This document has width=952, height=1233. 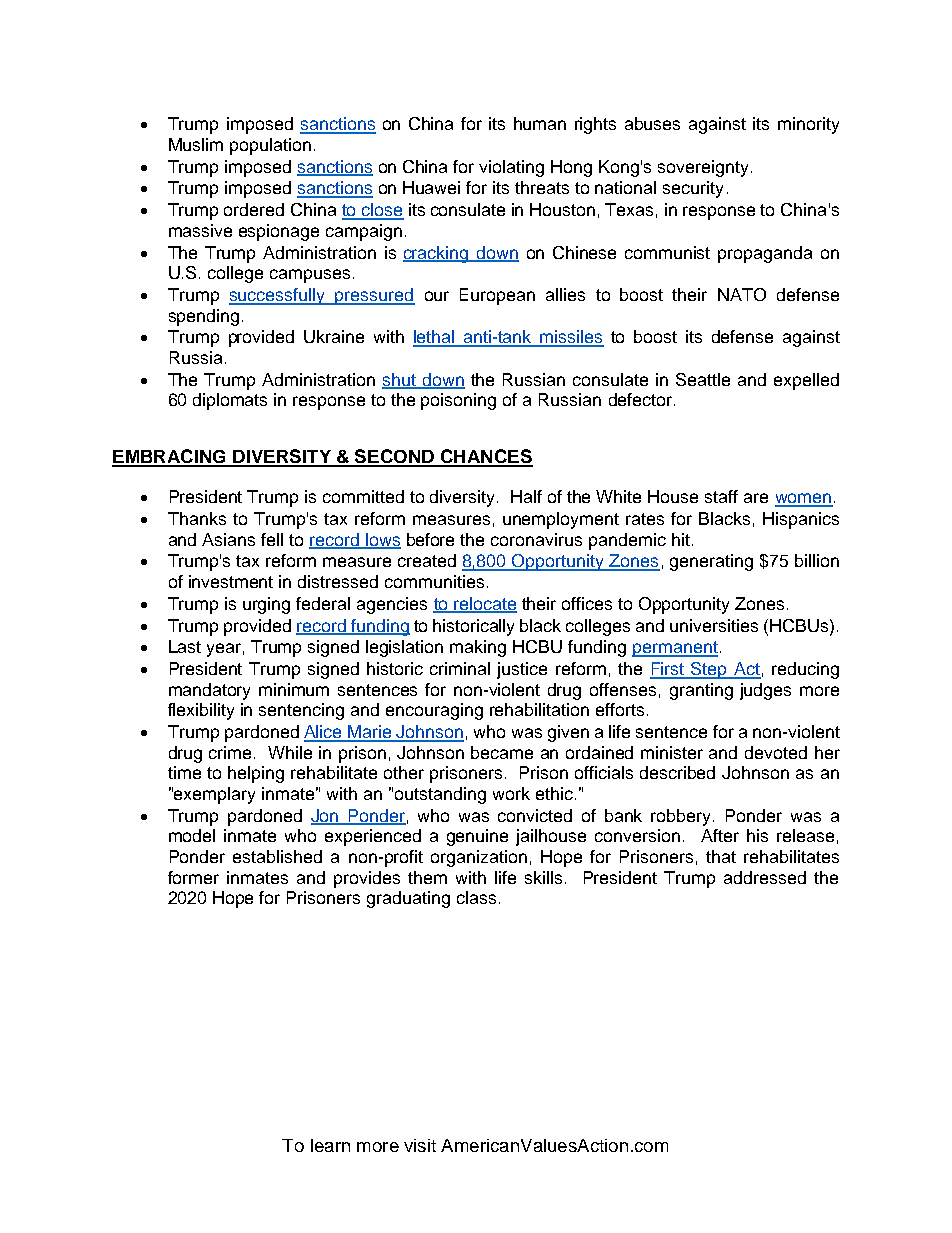 What do you see at coordinates (765, 877) in the document?
I see `addressed` at bounding box center [765, 877].
